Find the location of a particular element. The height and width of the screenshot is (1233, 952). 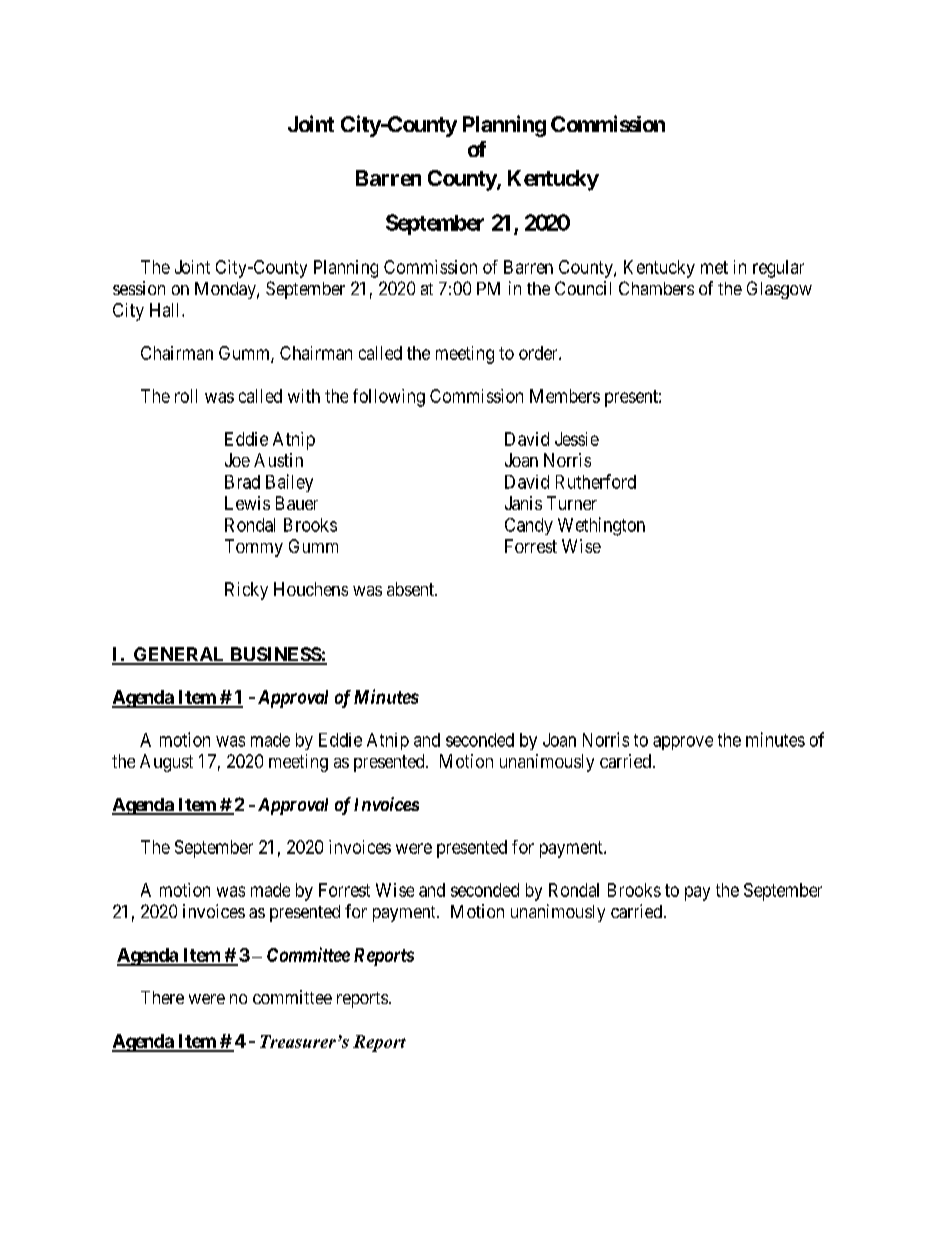

Council is located at coordinates (583, 288).
